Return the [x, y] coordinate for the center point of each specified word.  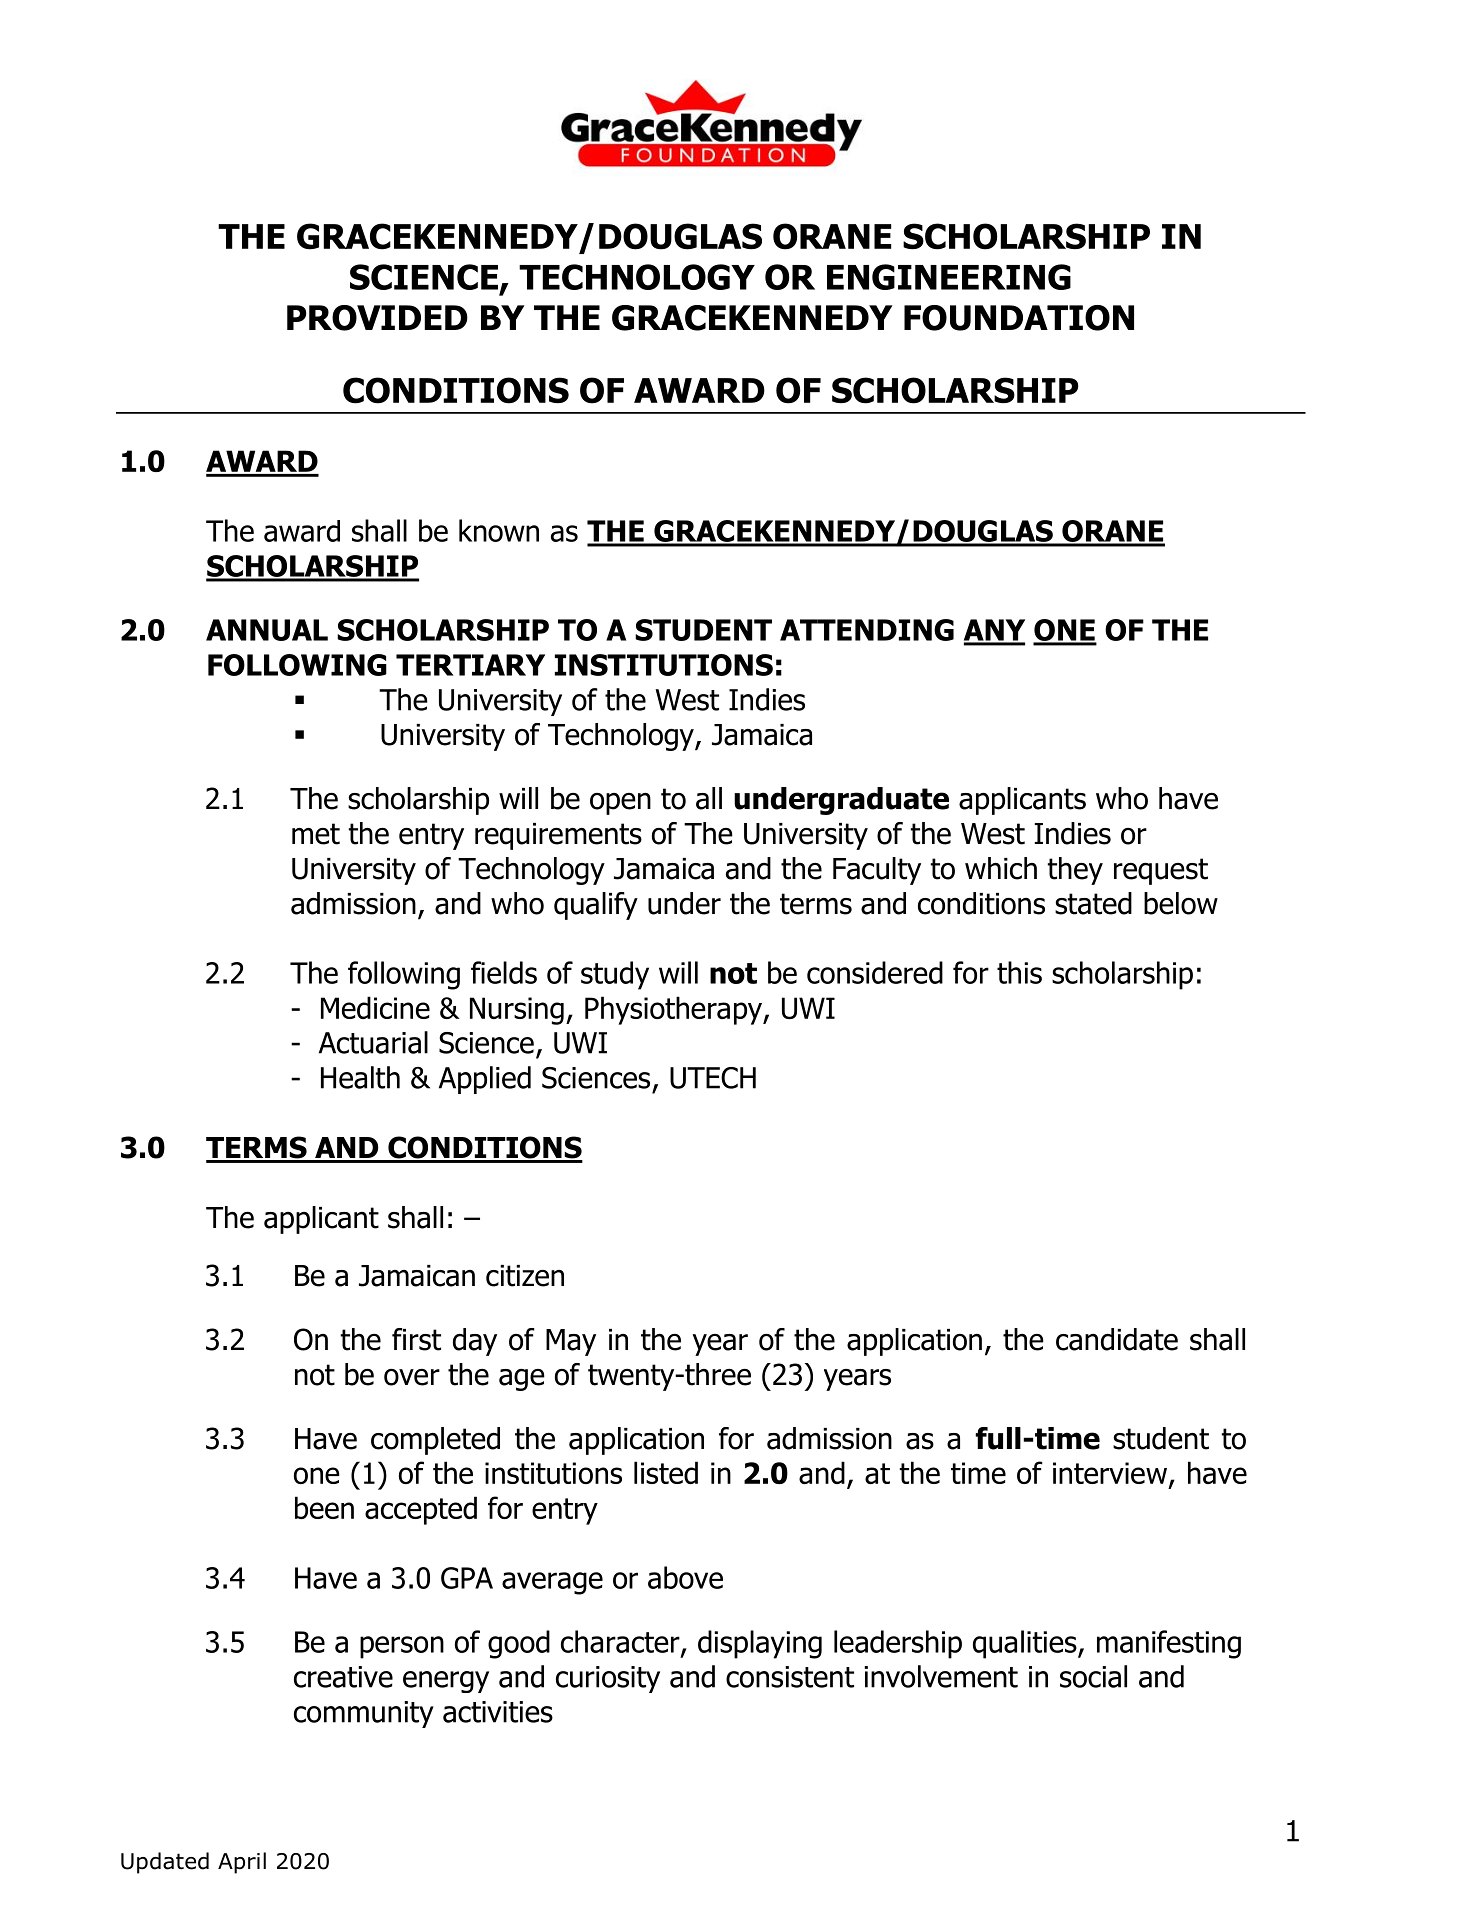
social [1093, 1676]
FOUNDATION [1019, 318]
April [242, 1863]
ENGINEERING [949, 277]
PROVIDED [377, 318]
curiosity [608, 1679]
